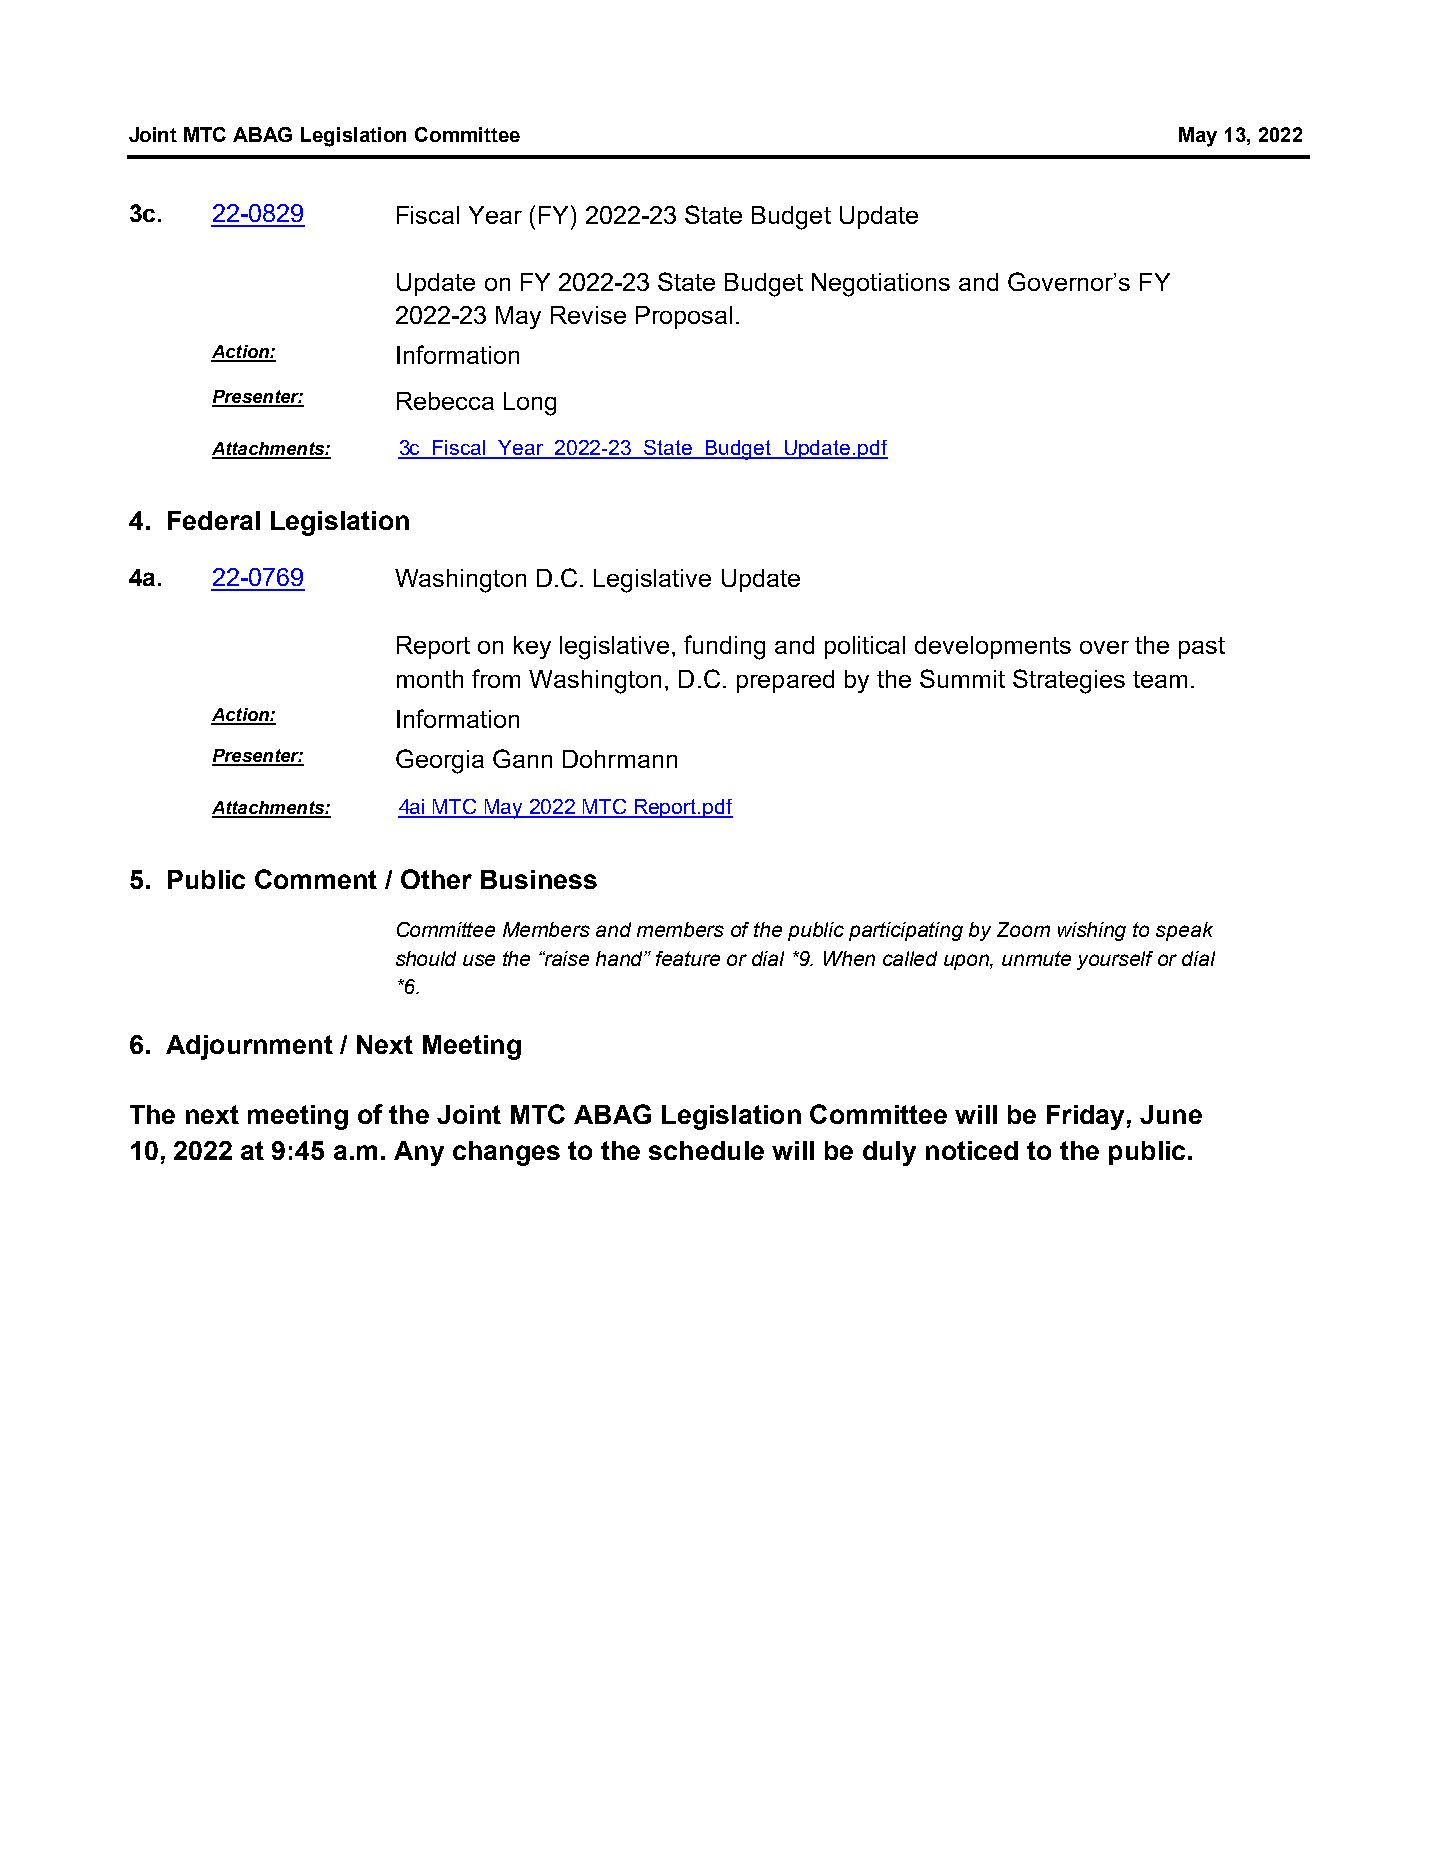 This screenshot has height=1863, width=1439. I want to click on Rebecca, so click(445, 401).
